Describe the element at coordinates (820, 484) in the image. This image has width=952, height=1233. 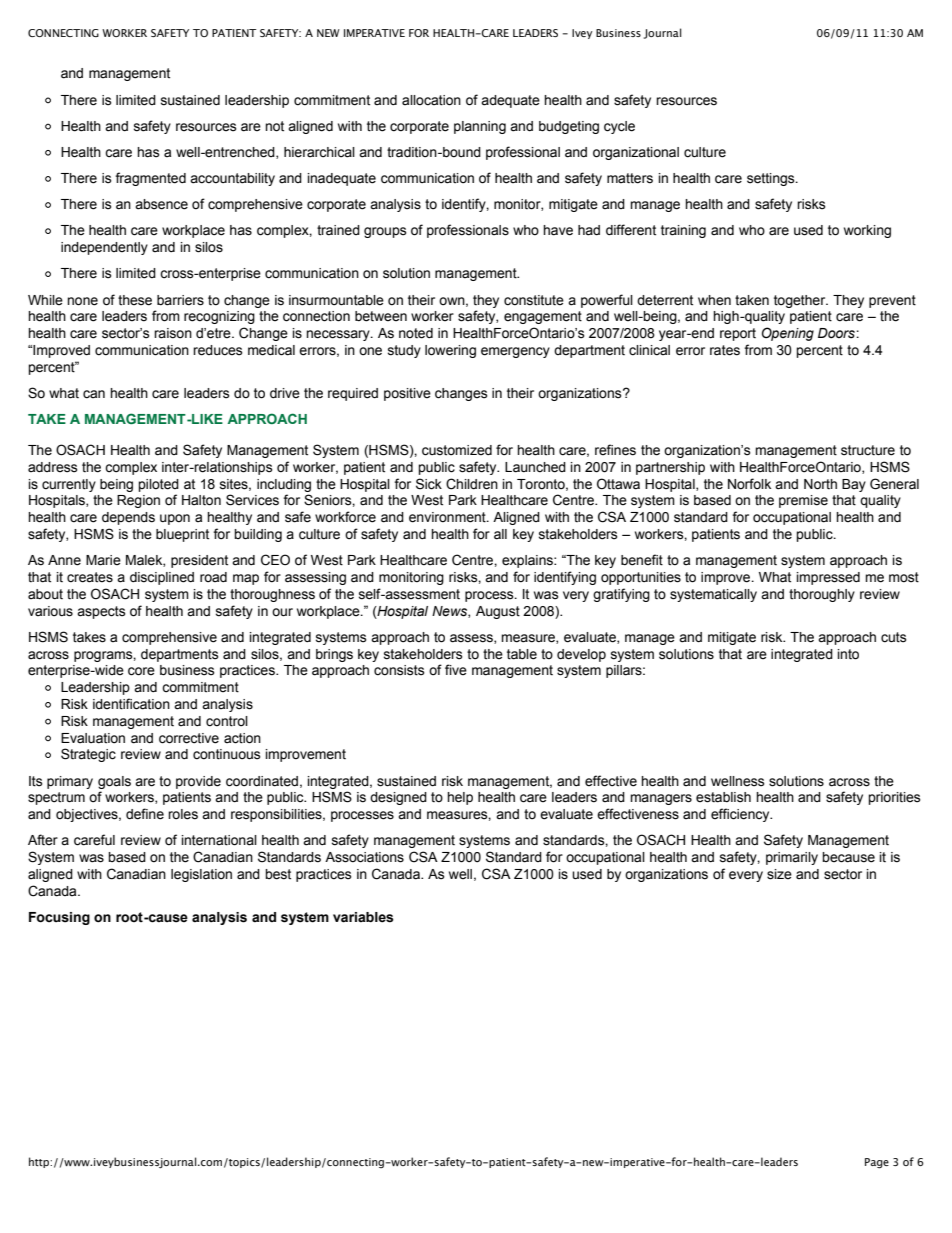
I see `North` at that location.
